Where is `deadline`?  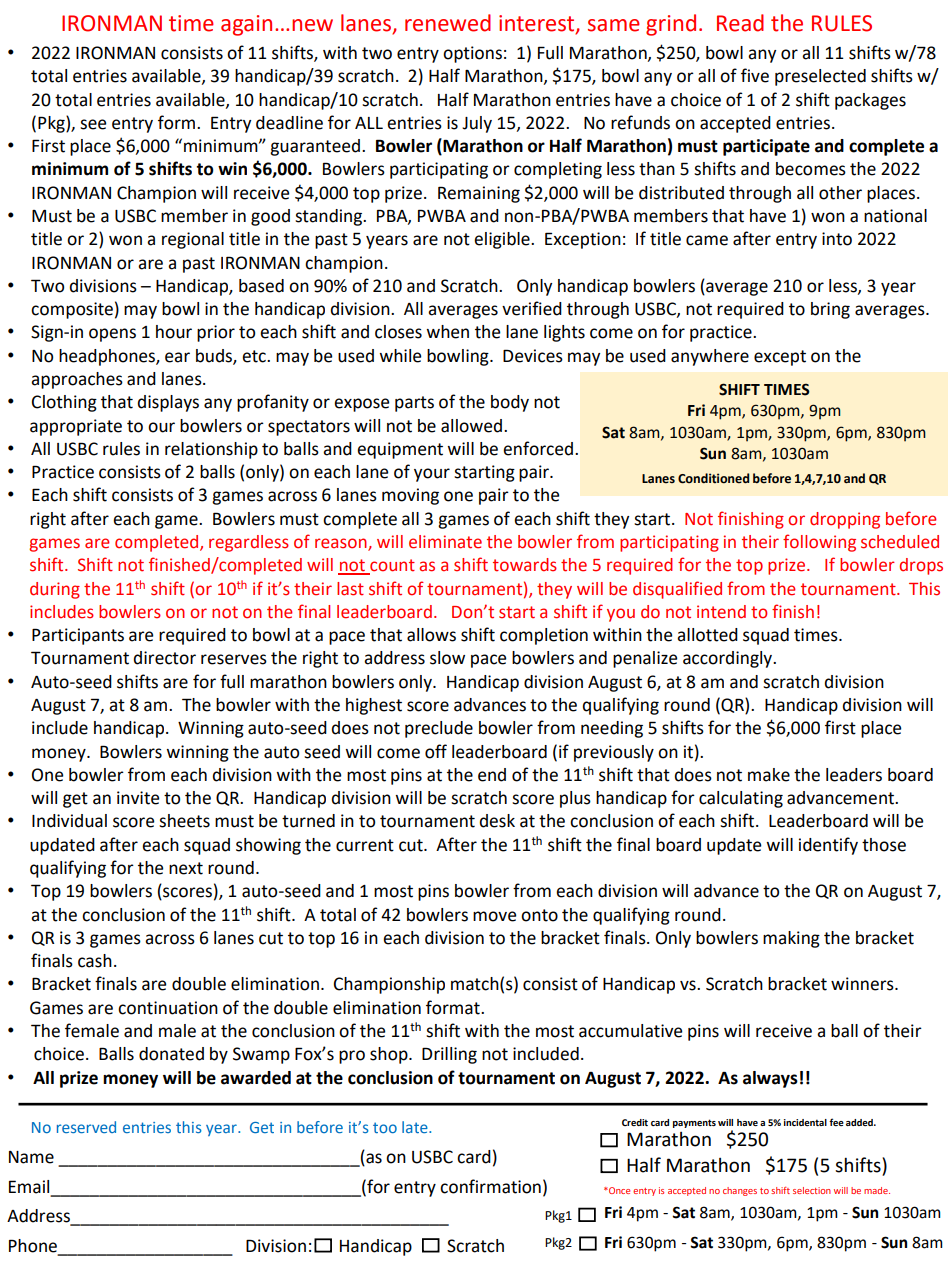
deadline is located at coordinates (289, 123).
